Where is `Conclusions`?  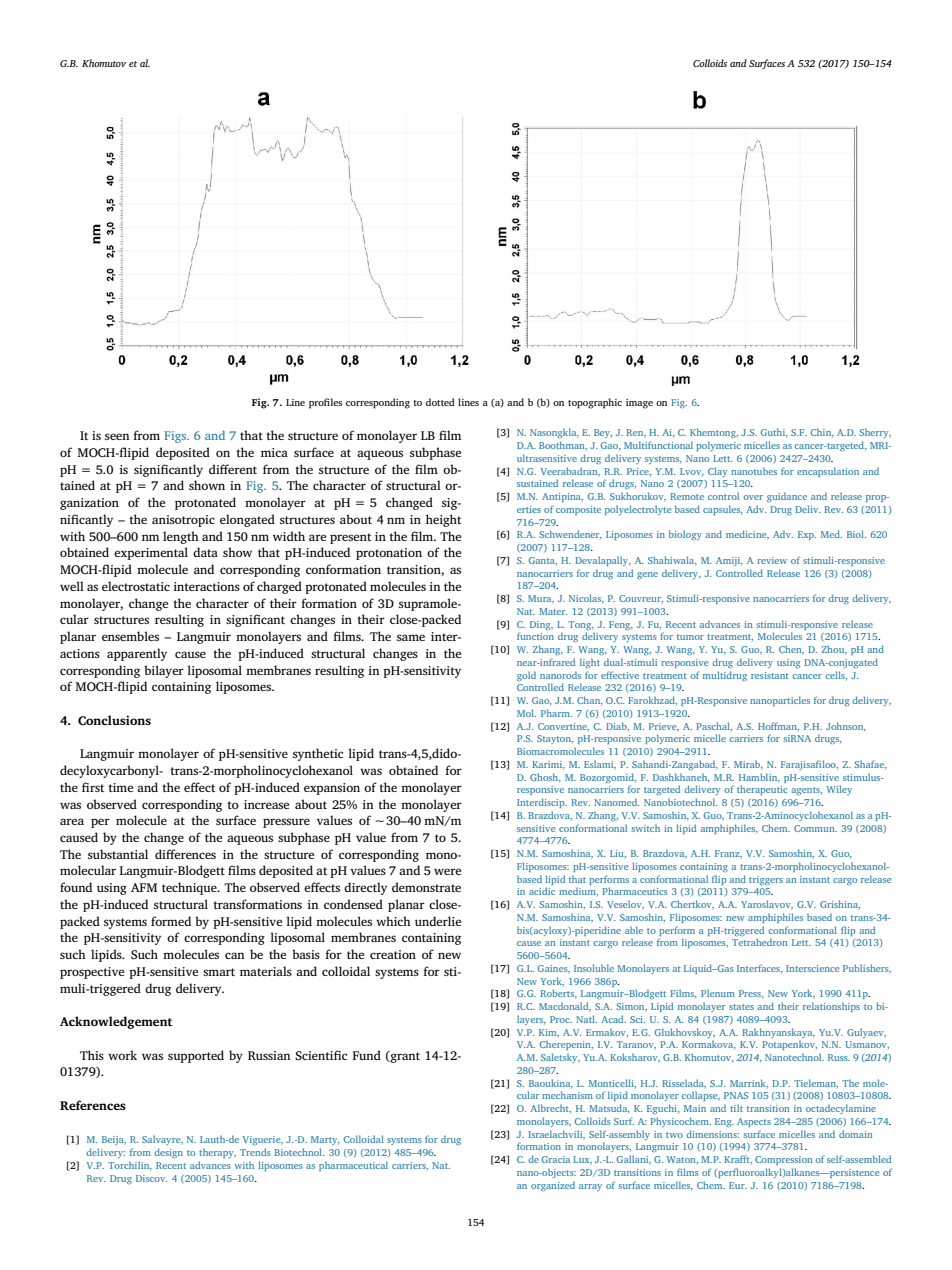
Conclusions is located at coordinates (114, 720).
